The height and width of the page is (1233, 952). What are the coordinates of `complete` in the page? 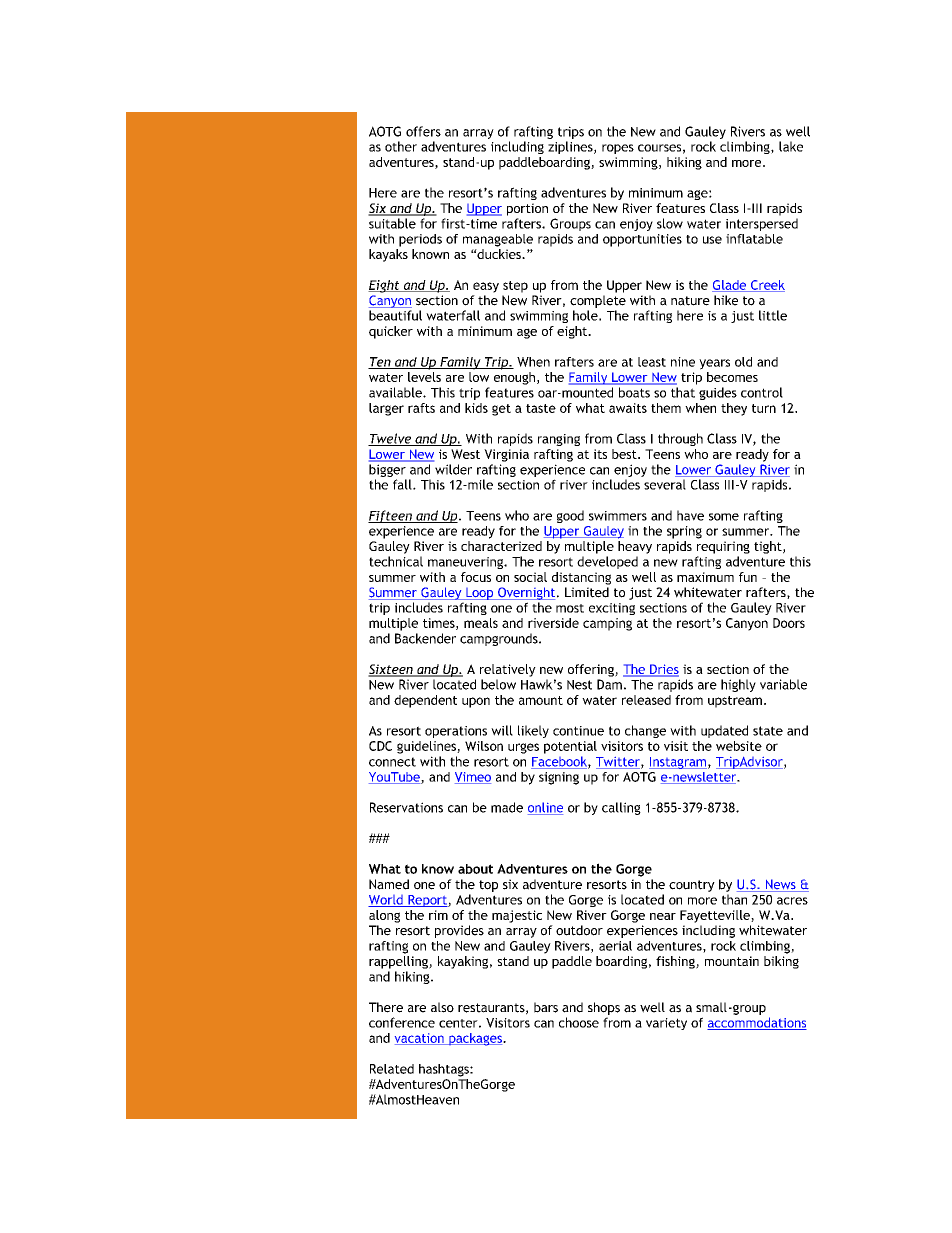 It's located at (598, 301).
